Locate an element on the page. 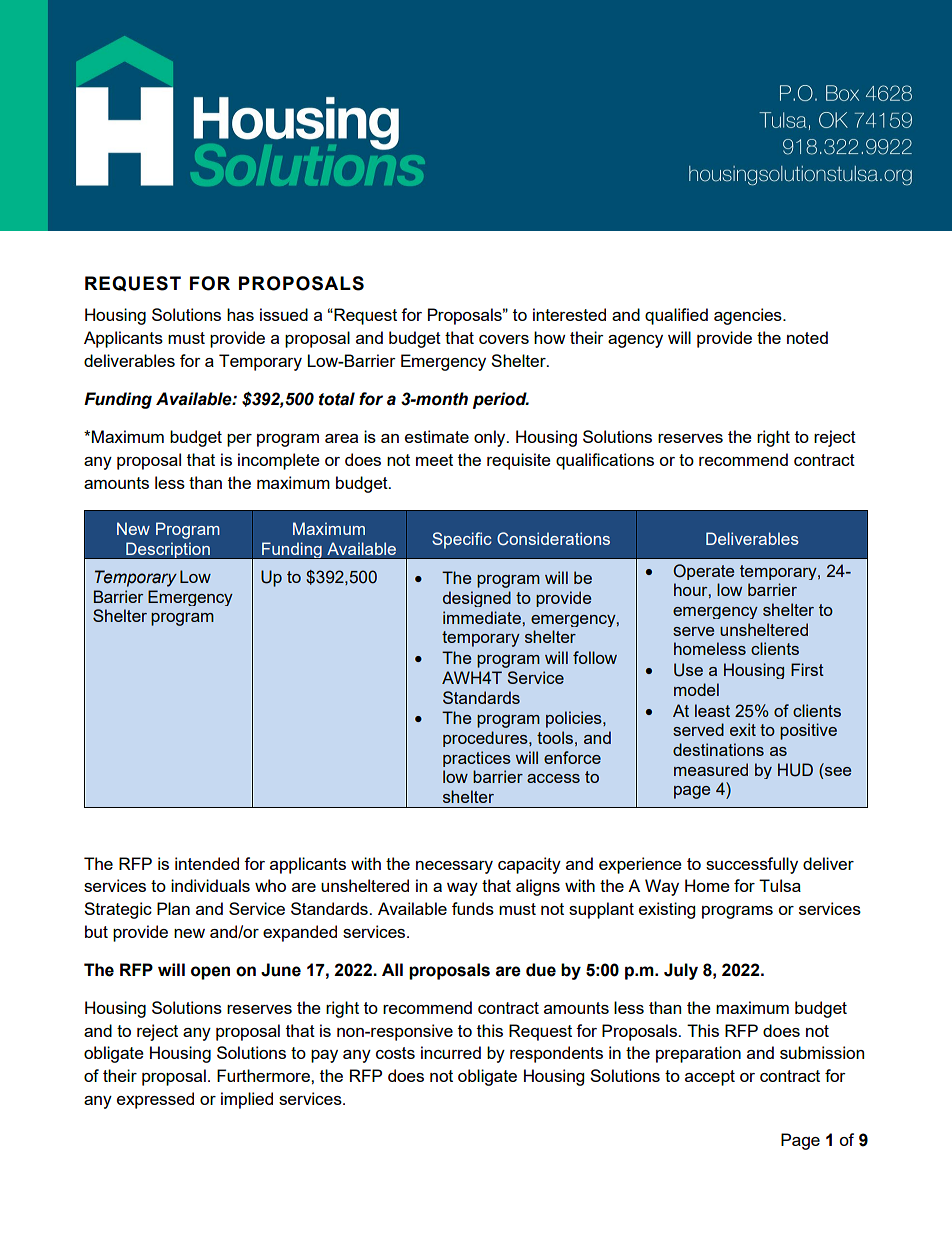 The height and width of the page is (1233, 952). Tulsa is located at coordinates (780, 885).
